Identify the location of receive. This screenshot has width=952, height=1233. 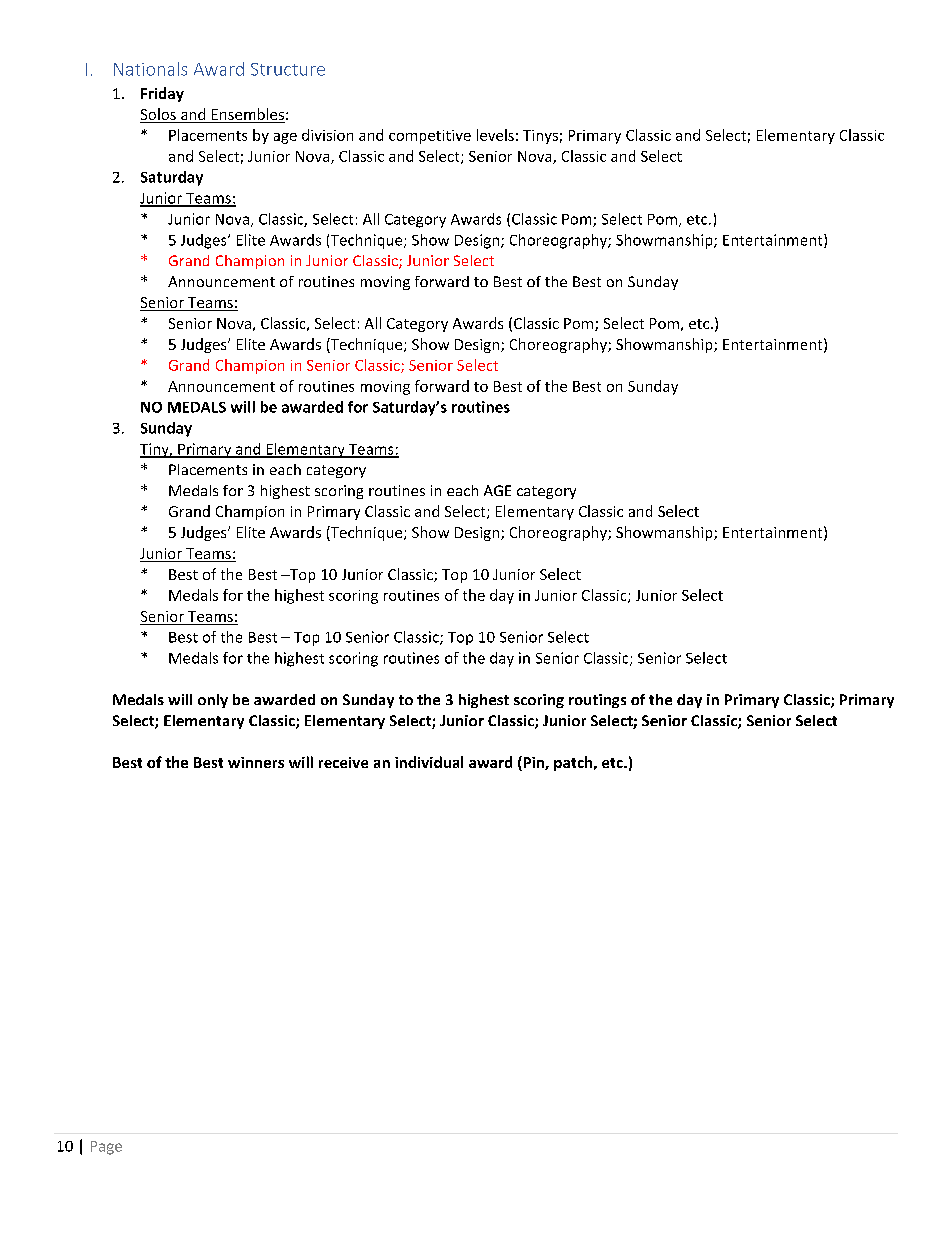
(343, 762).
